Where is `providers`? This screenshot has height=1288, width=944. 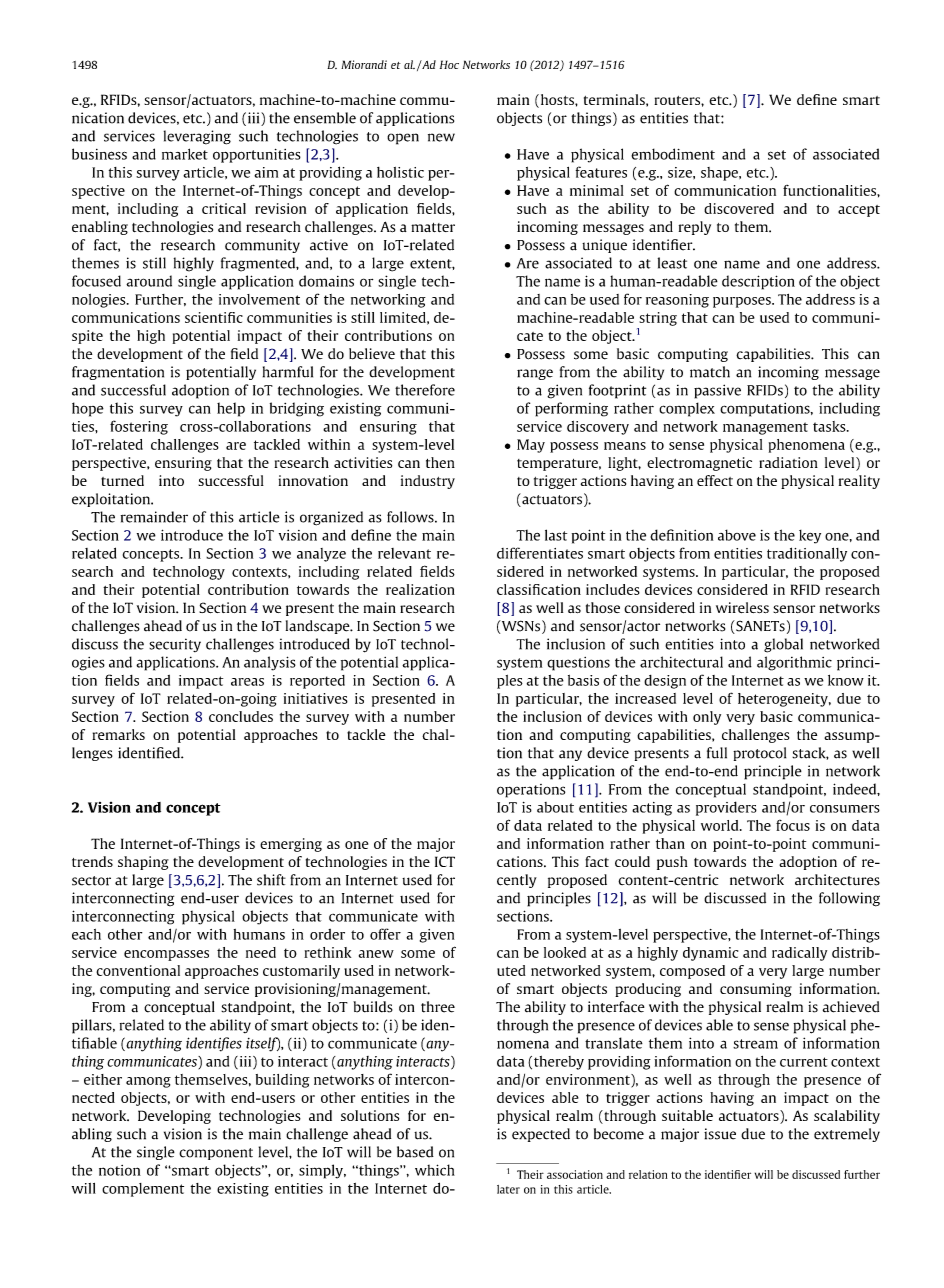
providers is located at coordinates (726, 808).
